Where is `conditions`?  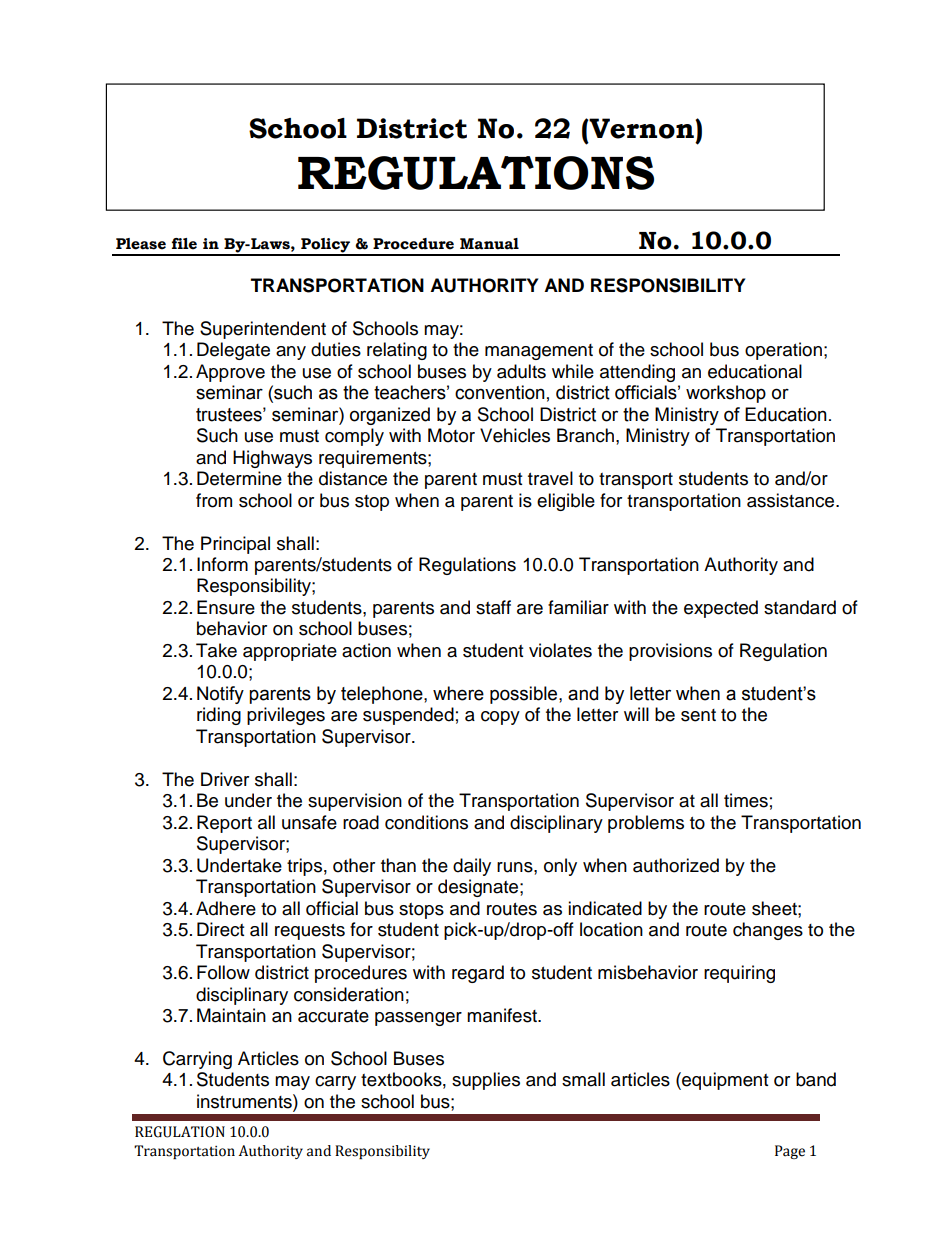 conditions is located at coordinates (426, 822).
